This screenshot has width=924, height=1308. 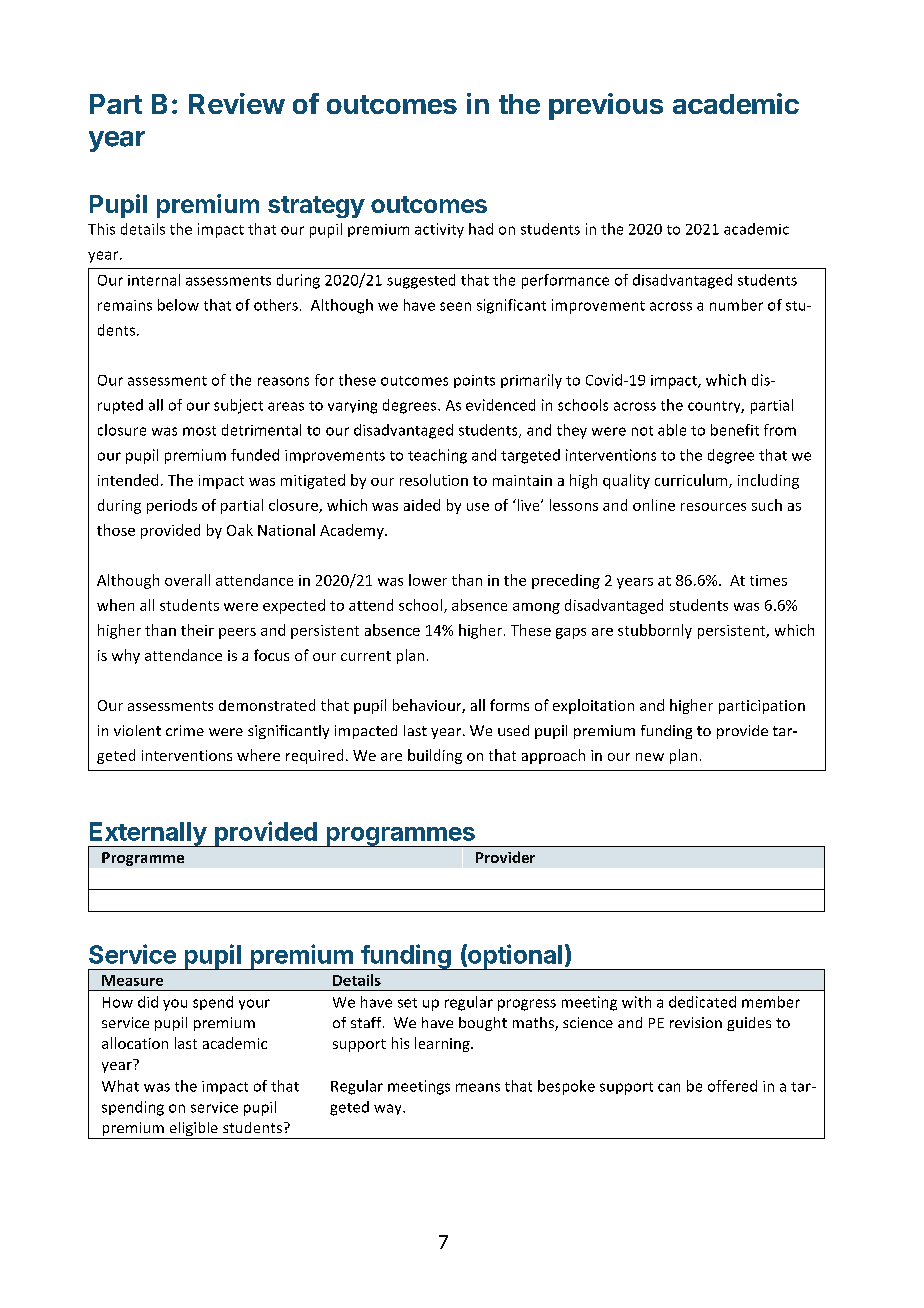 I want to click on previous, so click(x=606, y=106).
